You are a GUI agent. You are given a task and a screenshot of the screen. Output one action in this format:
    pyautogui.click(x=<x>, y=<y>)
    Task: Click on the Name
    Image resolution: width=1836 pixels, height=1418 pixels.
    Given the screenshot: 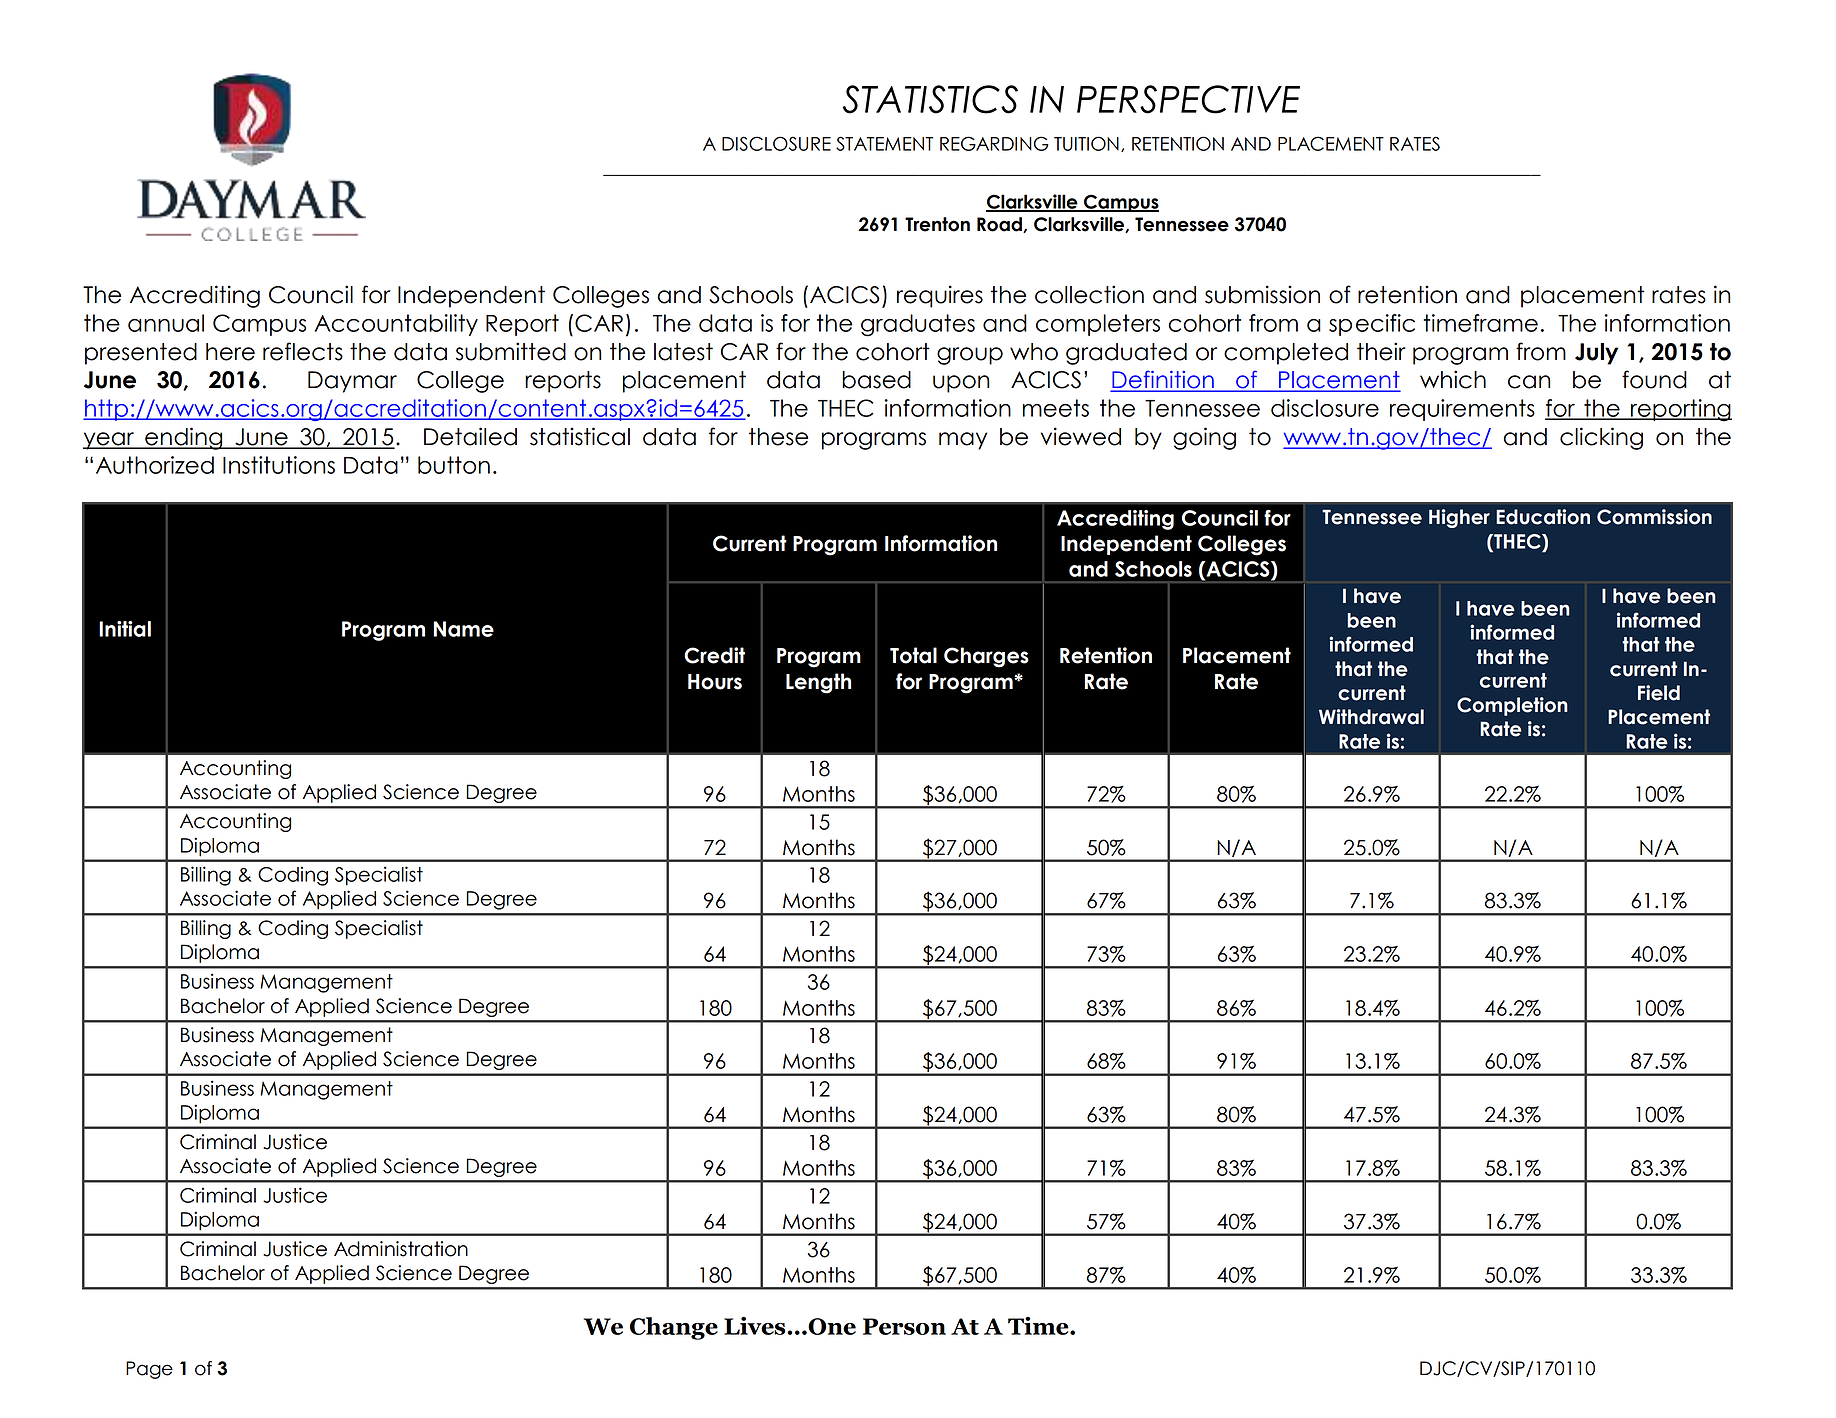 What is the action you would take?
    pyautogui.click(x=463, y=629)
